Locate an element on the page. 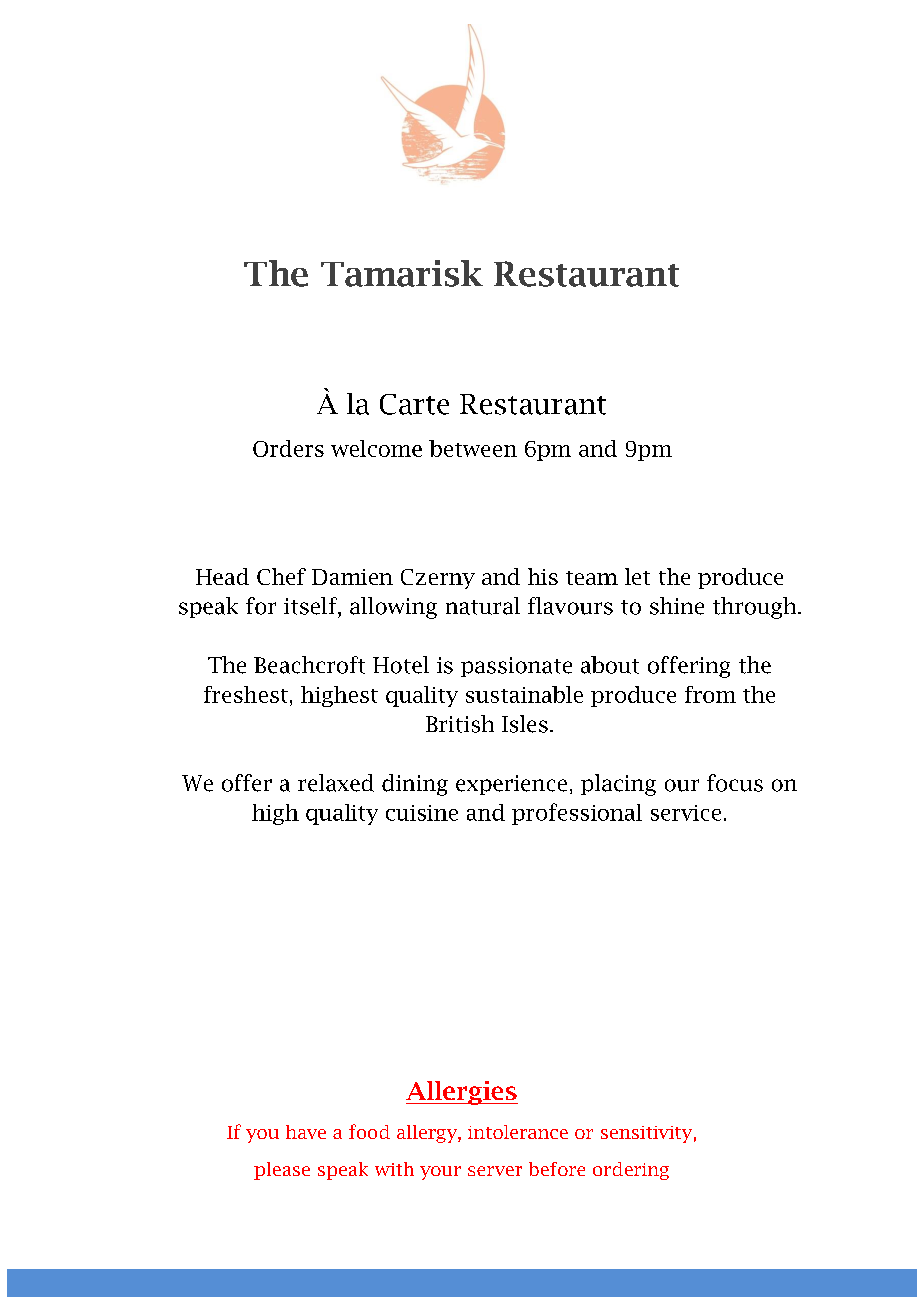 The image size is (924, 1308). between is located at coordinates (473, 448).
